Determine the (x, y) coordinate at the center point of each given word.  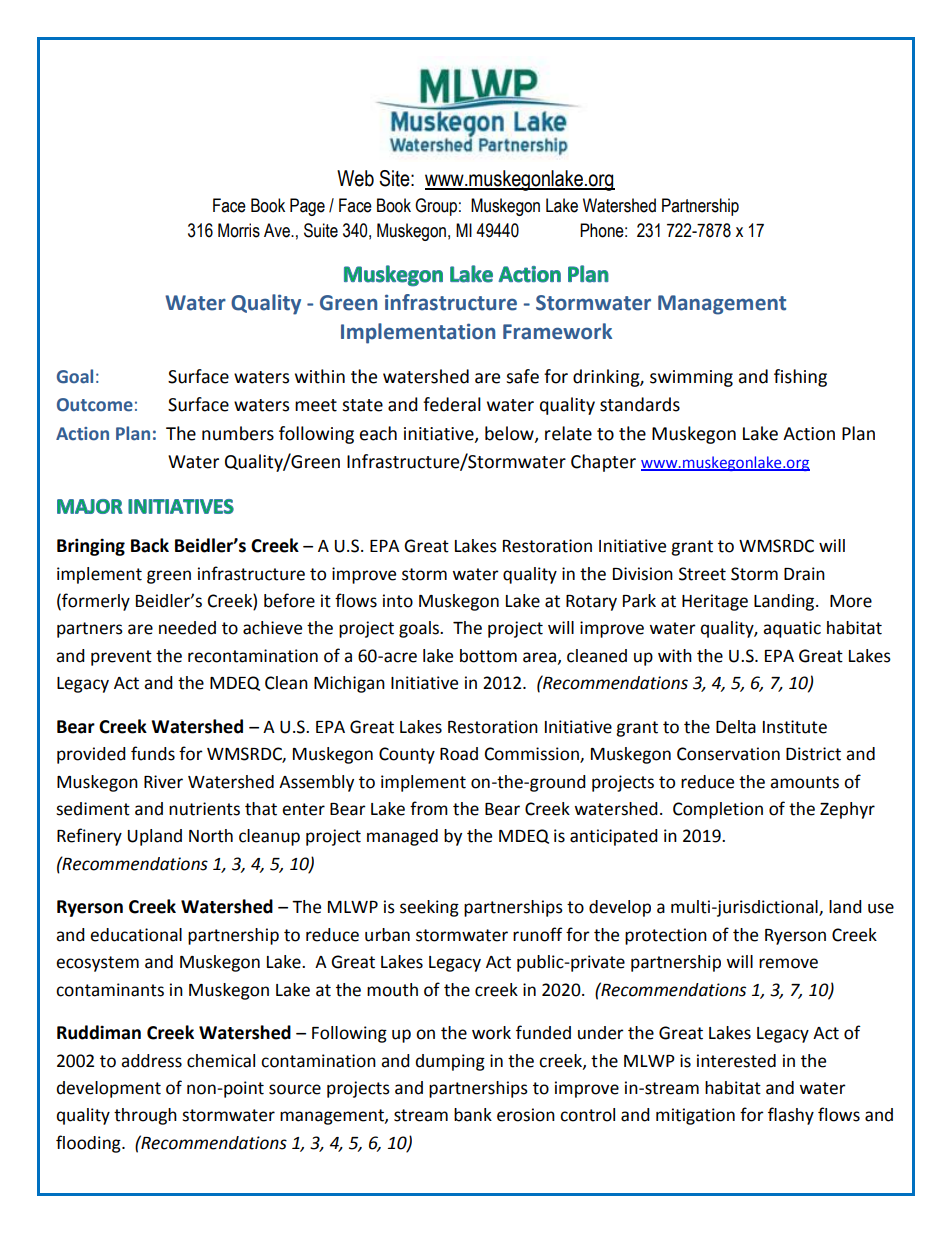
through (145, 1116)
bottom (488, 656)
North (211, 836)
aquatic (792, 629)
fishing (800, 378)
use (881, 908)
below (510, 434)
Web (355, 178)
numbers (238, 433)
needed (187, 628)
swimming (691, 378)
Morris (239, 230)
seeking (429, 908)
